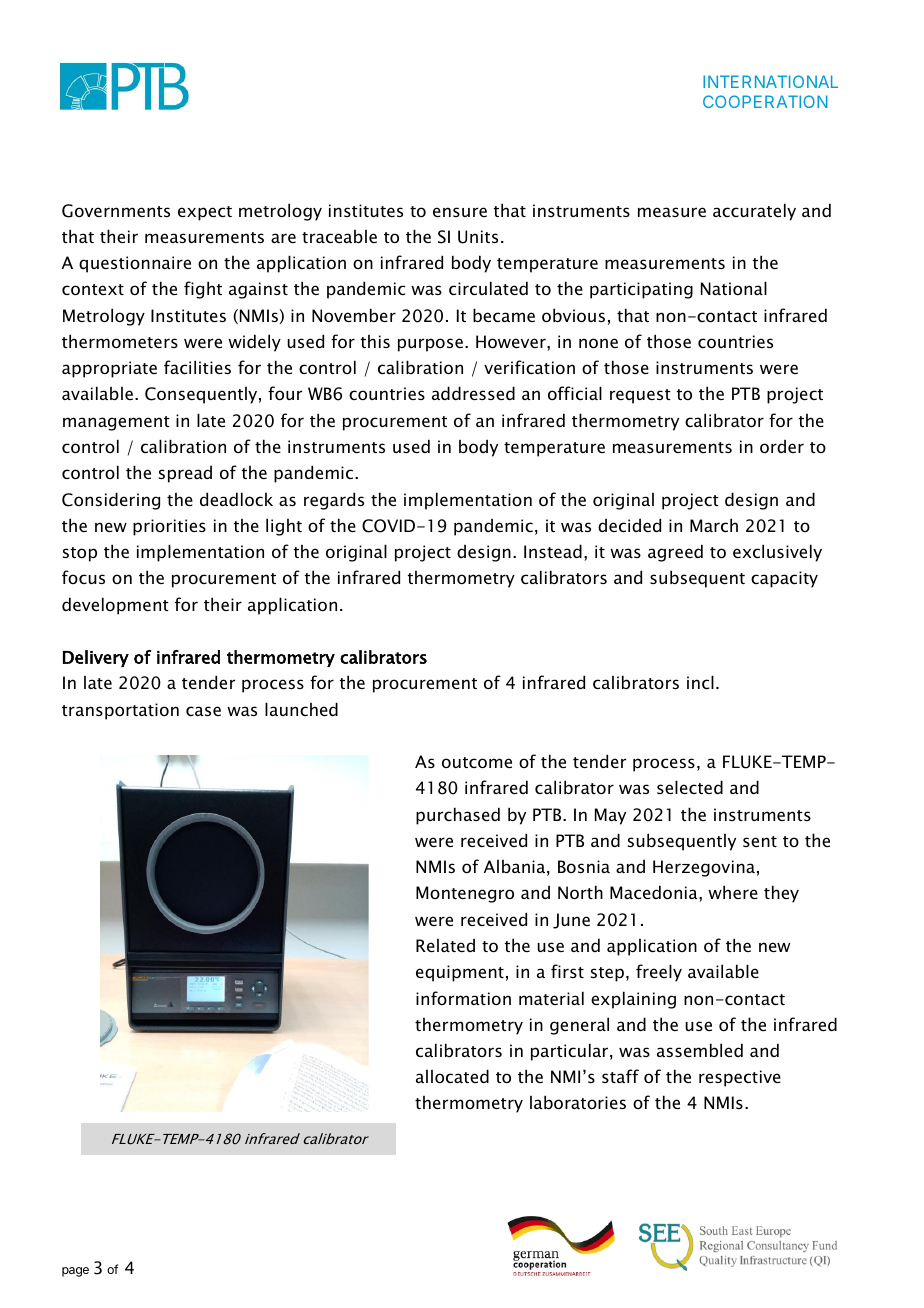 The width and height of the document is (924, 1308). What do you see at coordinates (477, 762) in the document?
I see `outcome` at bounding box center [477, 762].
